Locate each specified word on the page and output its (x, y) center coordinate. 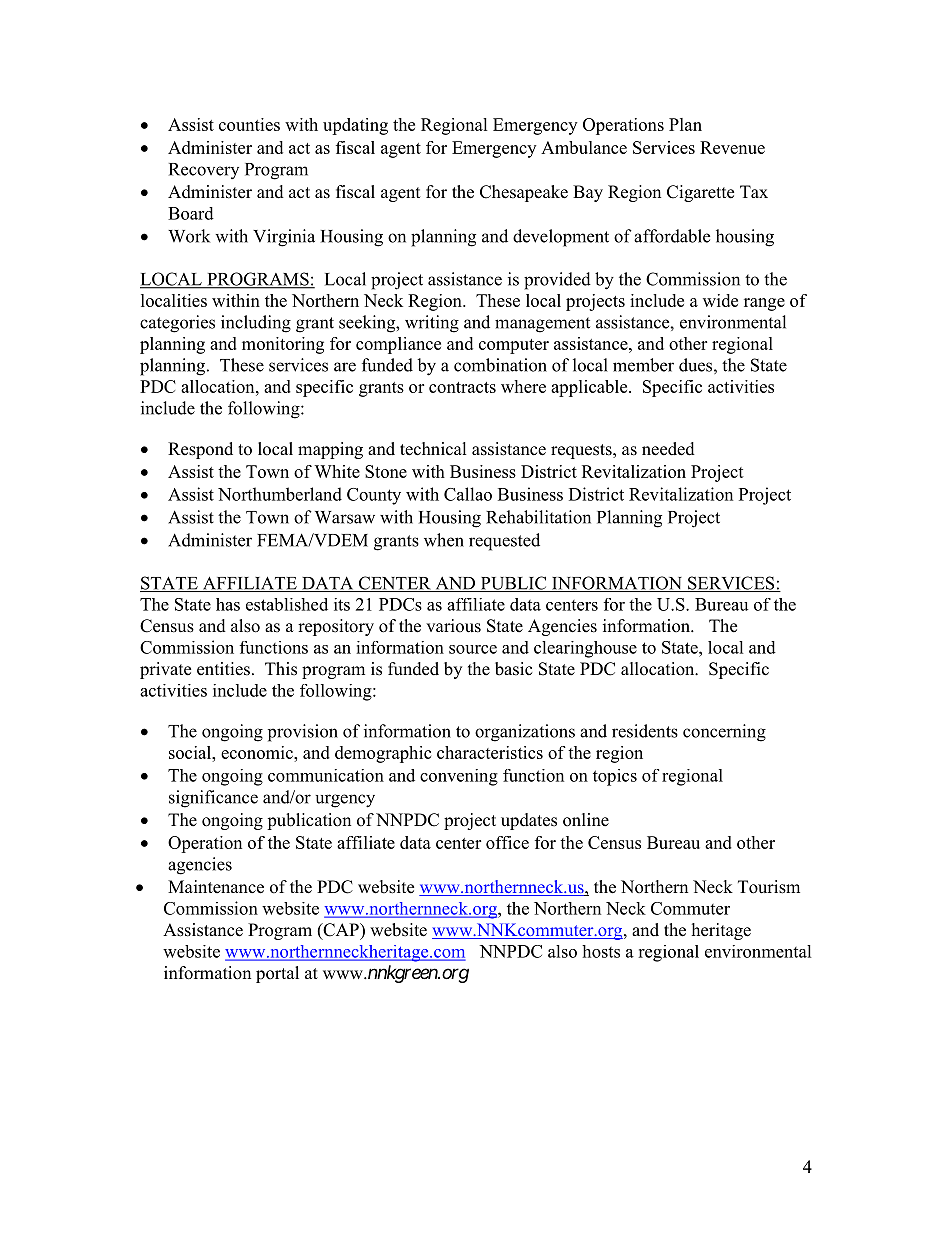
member (643, 365)
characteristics (490, 752)
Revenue (732, 147)
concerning (724, 733)
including (256, 324)
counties (249, 124)
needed (668, 449)
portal (277, 974)
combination (500, 365)
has (228, 604)
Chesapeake (524, 193)
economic (258, 752)
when (444, 540)
